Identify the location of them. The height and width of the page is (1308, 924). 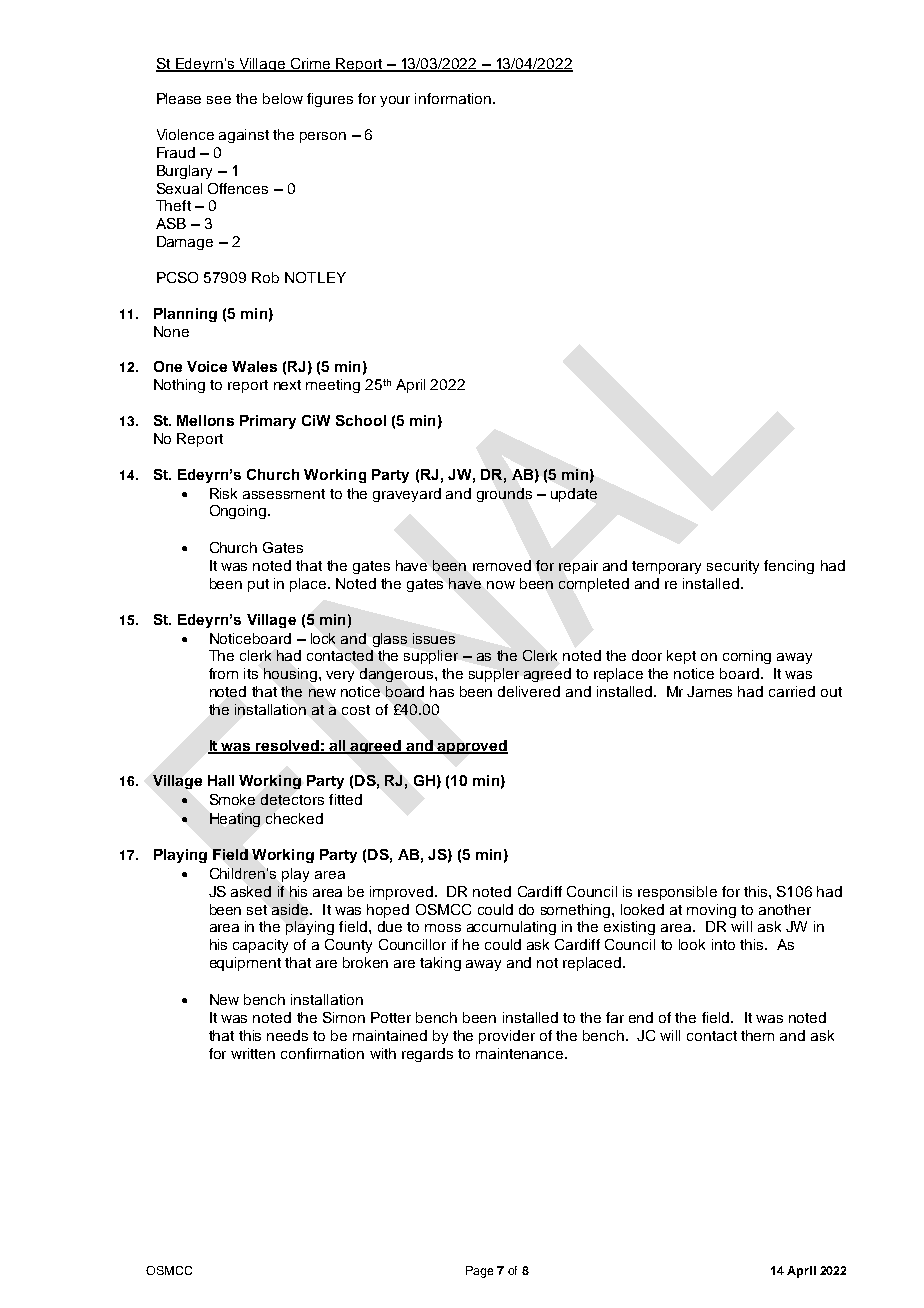
(757, 1035).
